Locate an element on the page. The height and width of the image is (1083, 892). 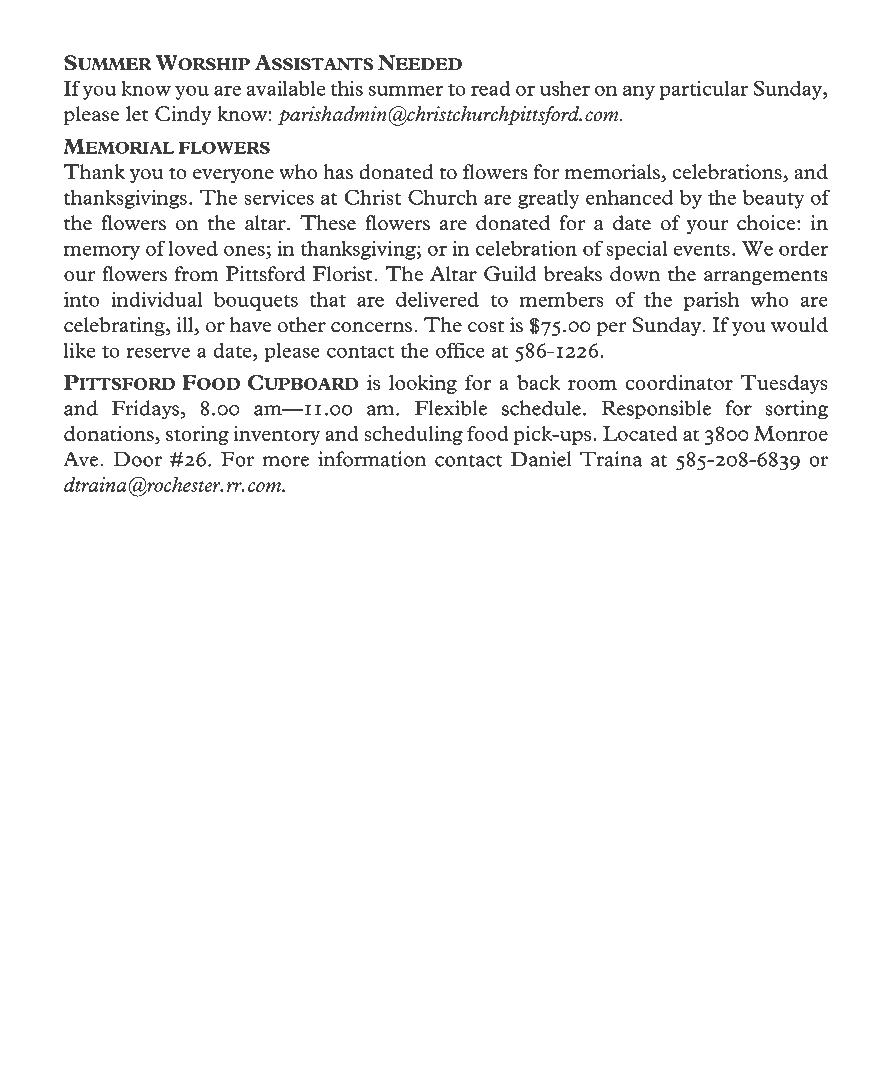
arrangements is located at coordinates (766, 277).
